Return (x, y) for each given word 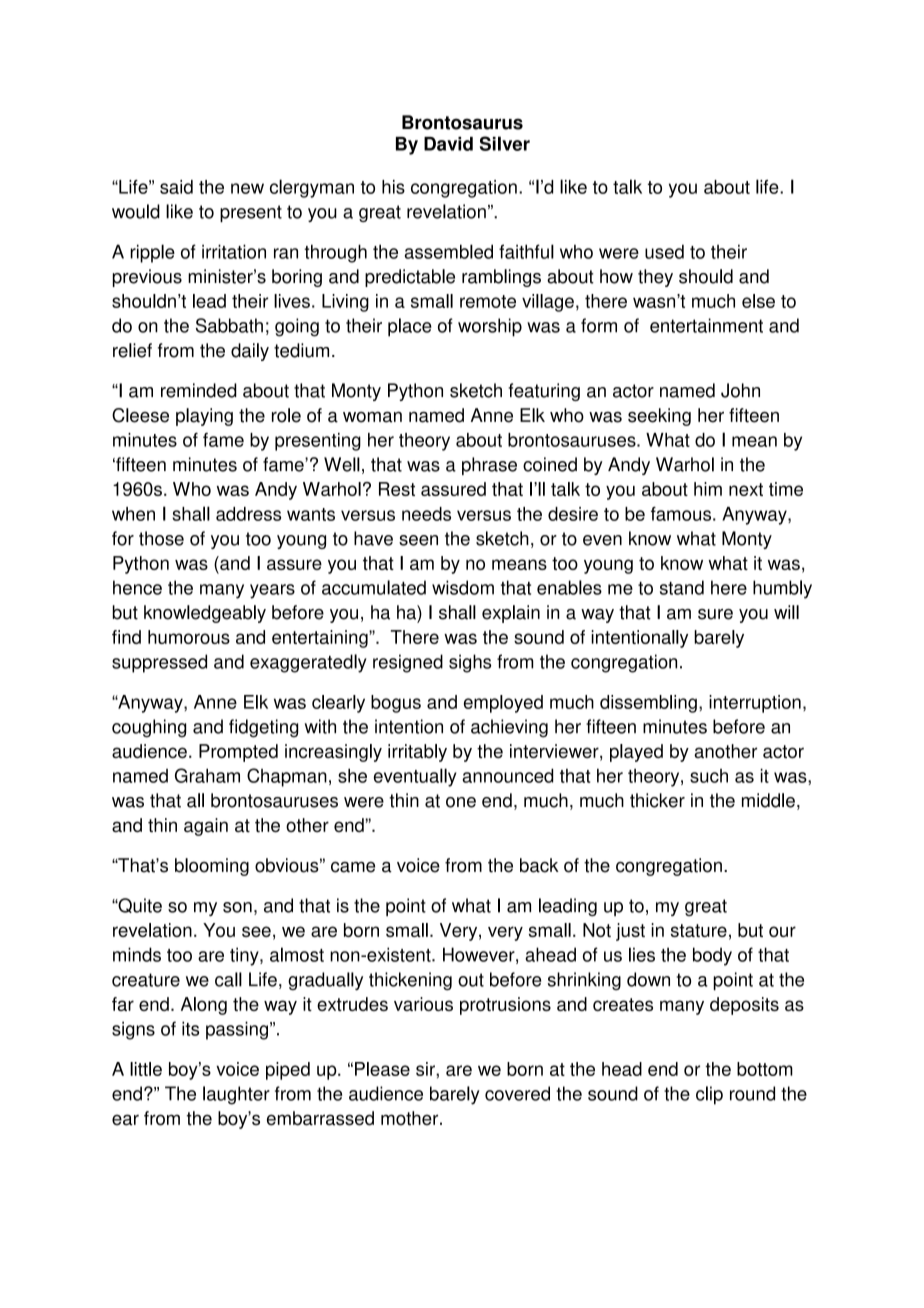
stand (682, 587)
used (664, 251)
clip (709, 1095)
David (448, 144)
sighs (470, 663)
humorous (189, 637)
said (176, 187)
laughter (236, 1095)
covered (517, 1093)
